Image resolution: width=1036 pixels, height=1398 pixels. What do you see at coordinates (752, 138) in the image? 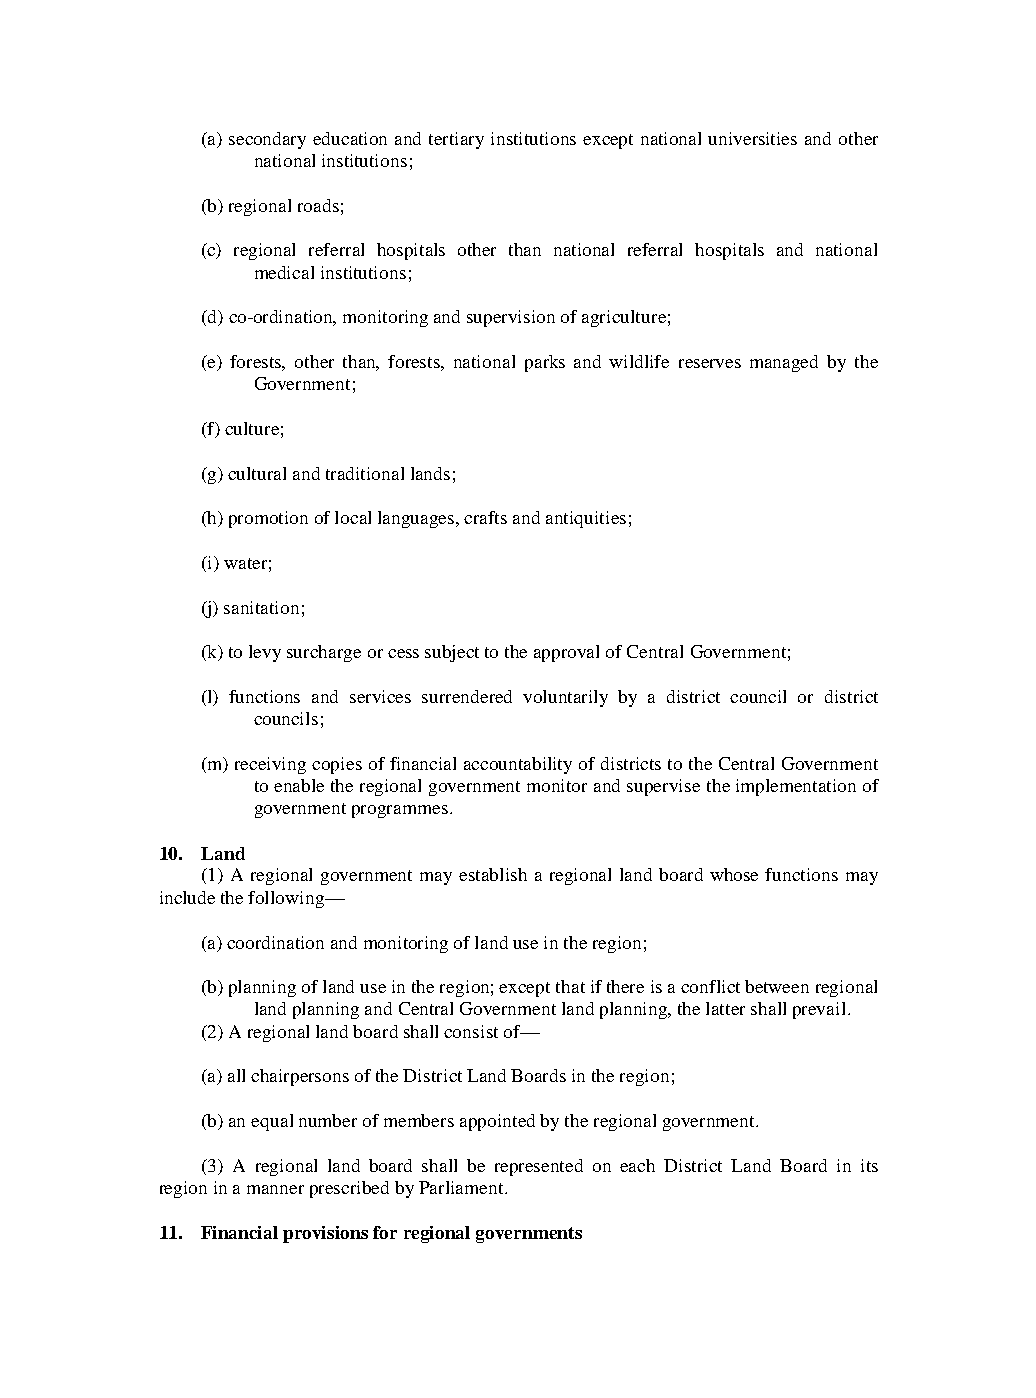
I see `universities` at bounding box center [752, 138].
